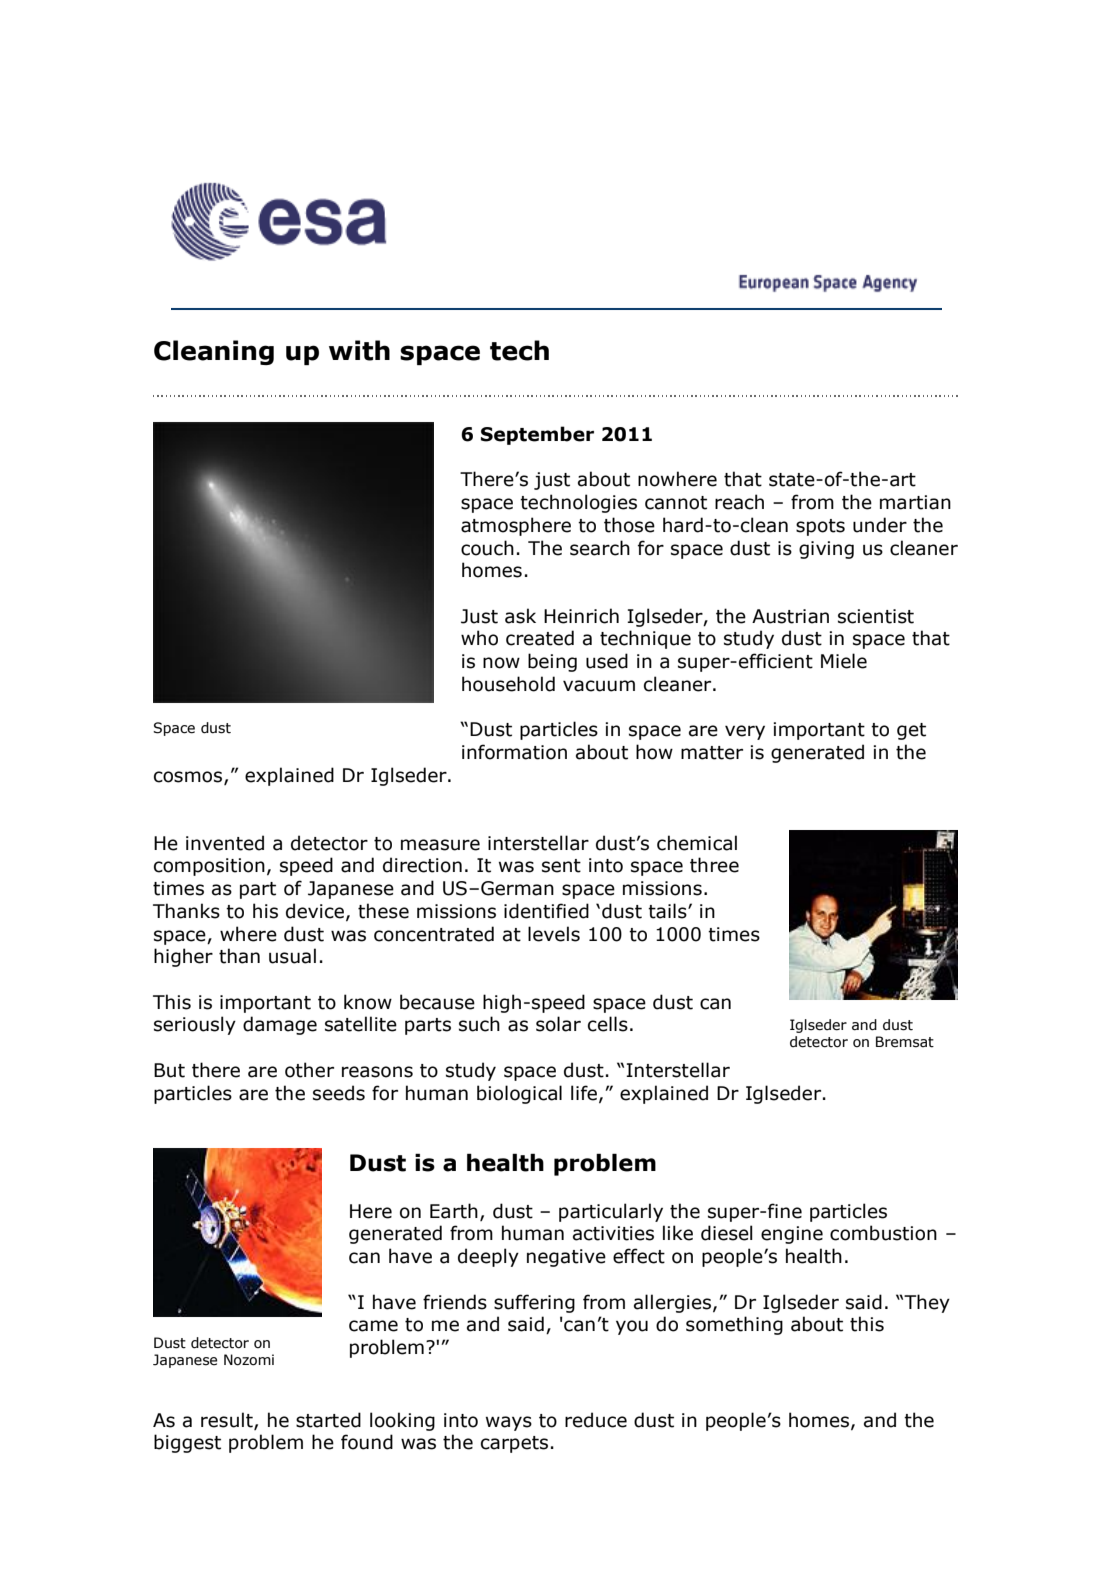 The image size is (1112, 1573). Describe the element at coordinates (739, 502) in the document. I see `reach` at that location.
